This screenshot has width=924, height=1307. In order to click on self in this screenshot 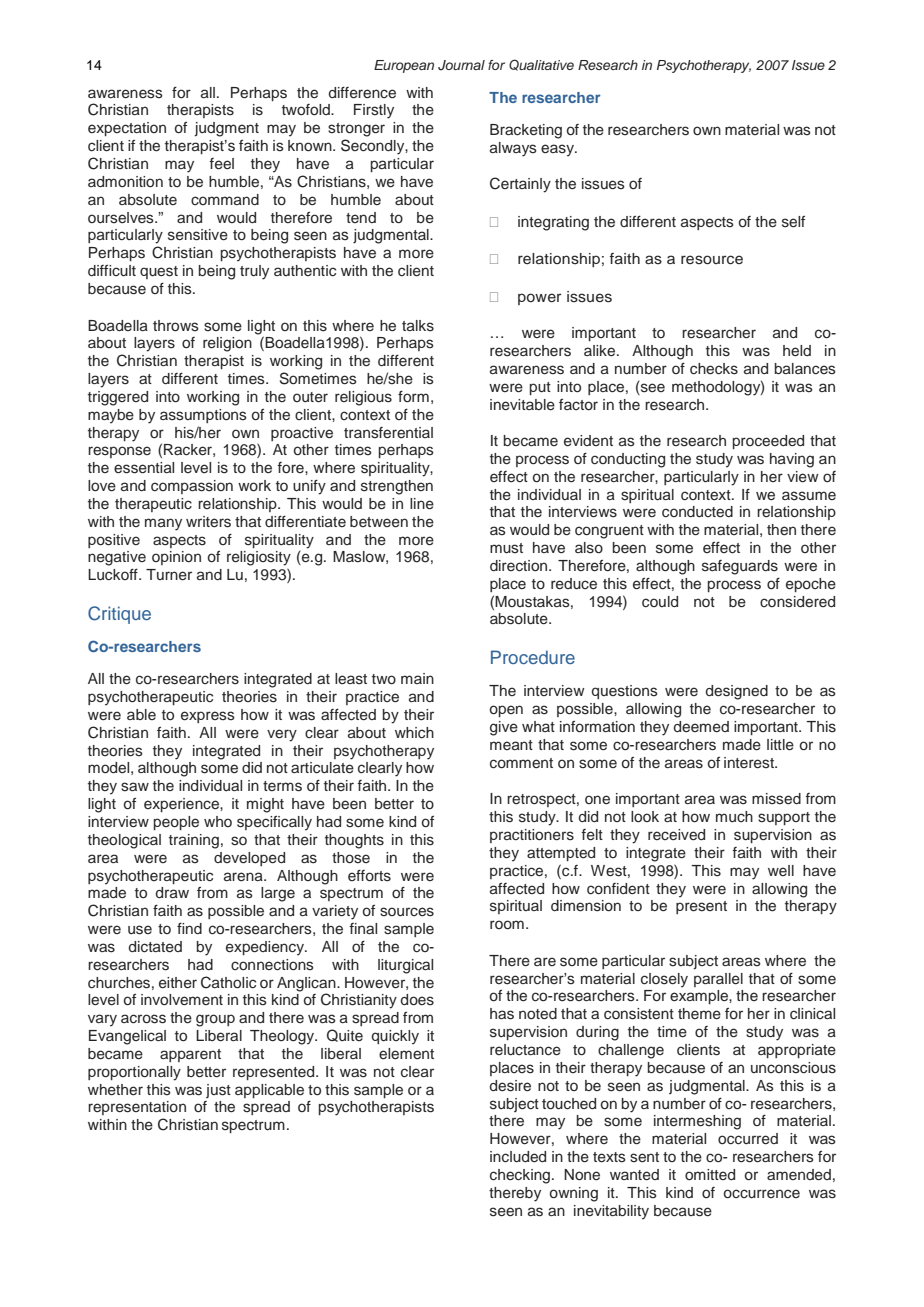, I will do `click(793, 222)`.
